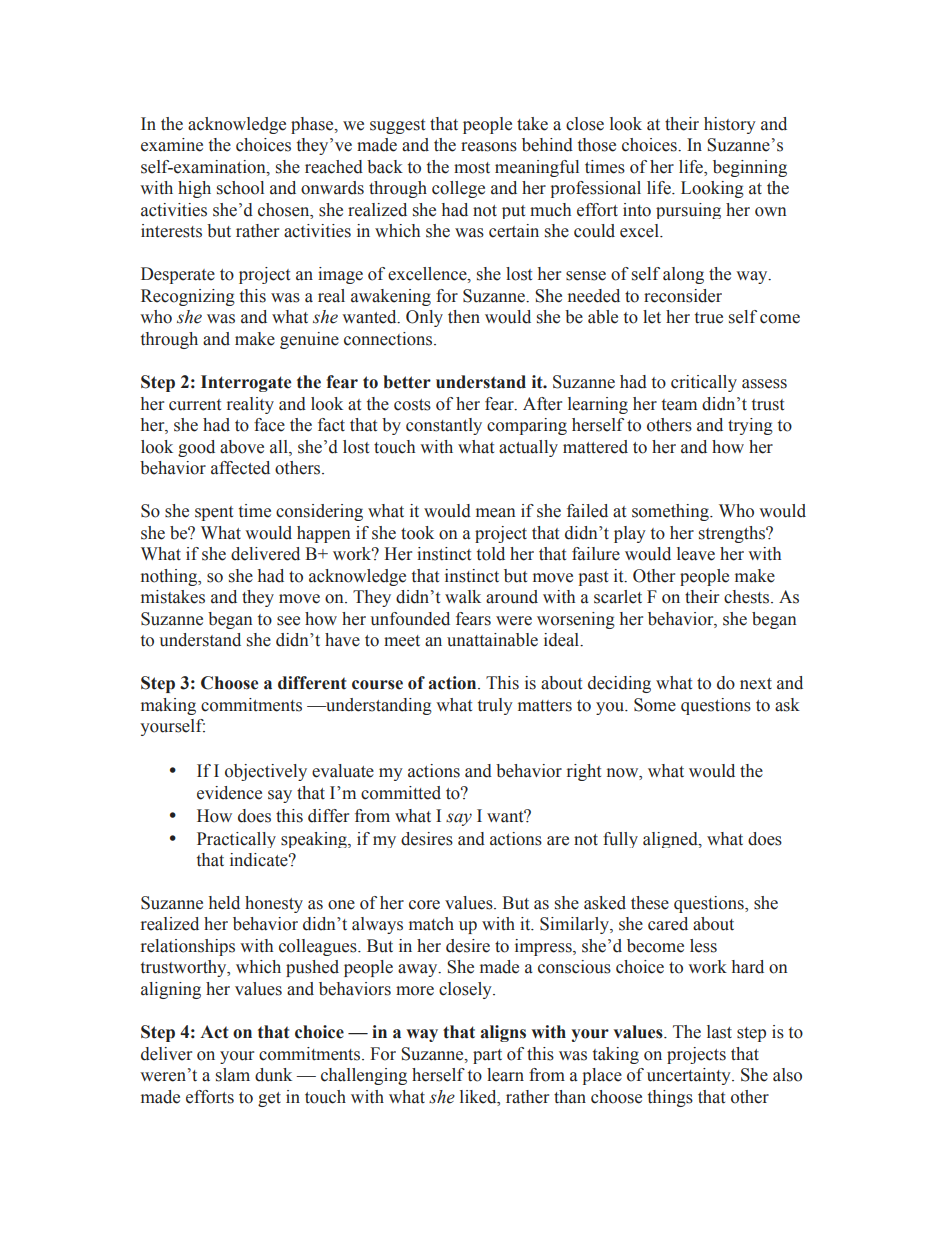 This screenshot has width=952, height=1233. Describe the element at coordinates (750, 168) in the screenshot. I see `beginning` at that location.
